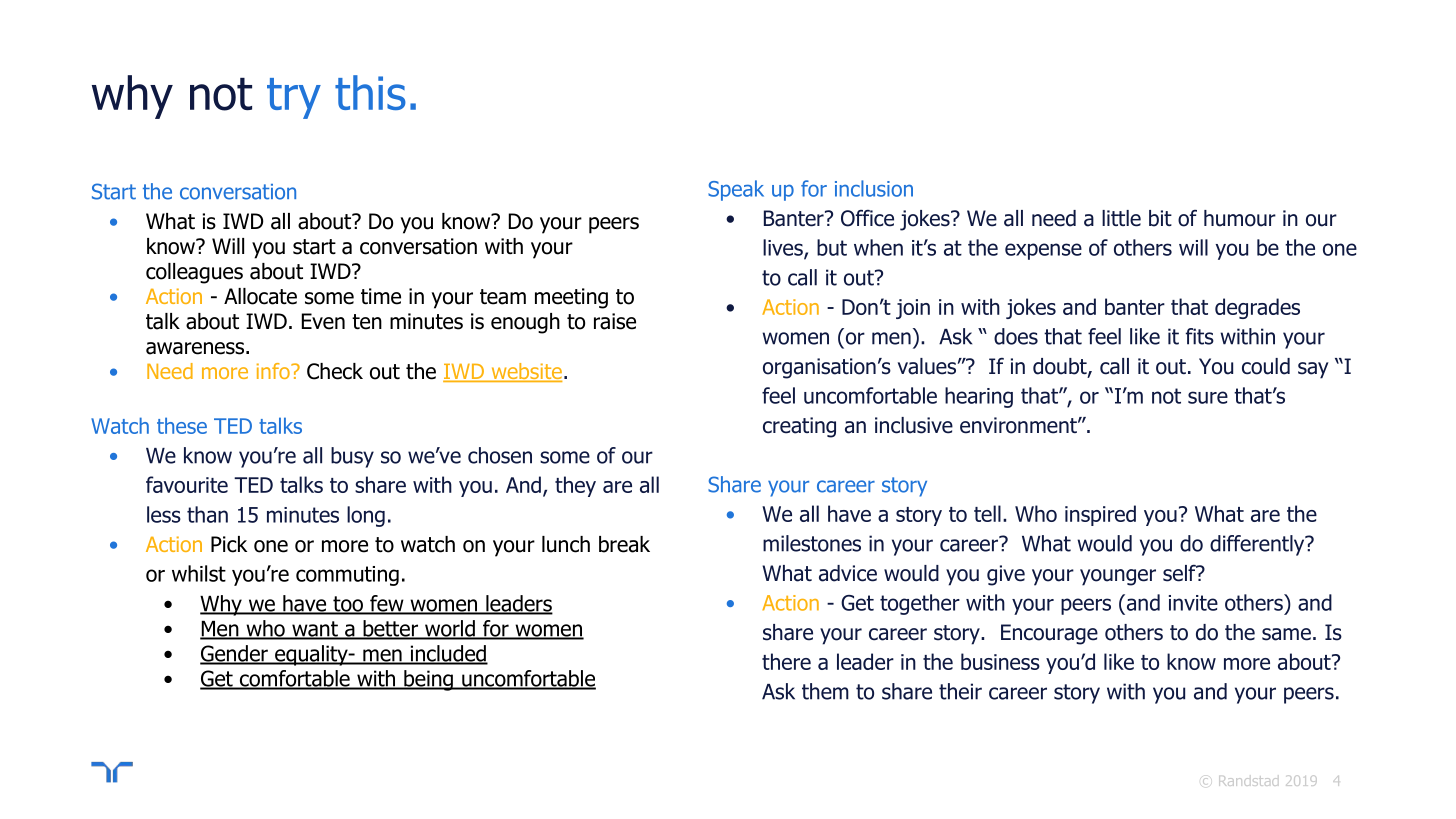 This page has width=1456, height=819. Describe the element at coordinates (235, 654) in the page. I see `Gender` at that location.
